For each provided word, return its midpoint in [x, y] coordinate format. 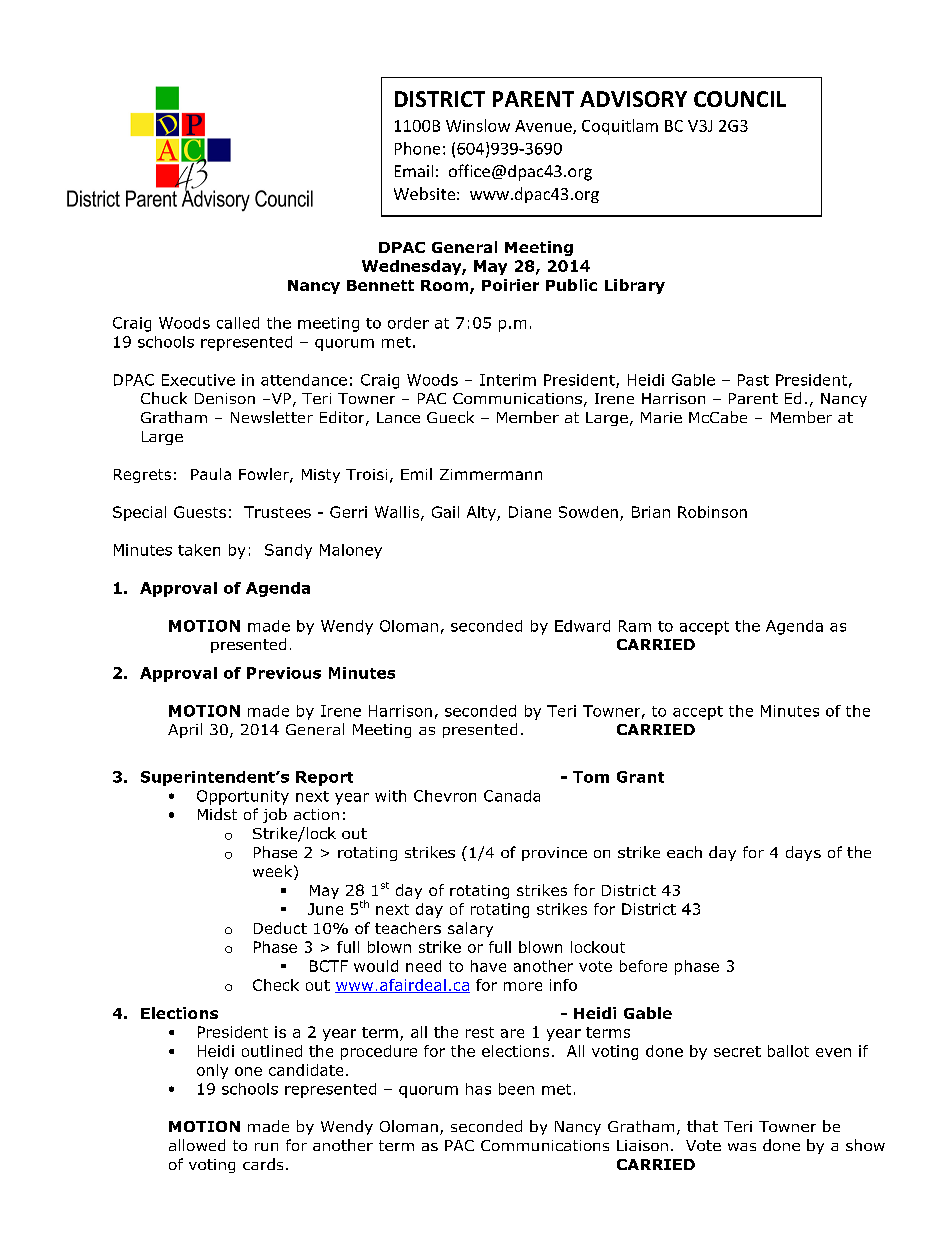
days [803, 853]
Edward [582, 626]
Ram [635, 626]
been [516, 1089]
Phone [417, 148]
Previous [284, 673]
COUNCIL [740, 99]
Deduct [280, 928]
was [742, 1147]
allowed [197, 1145]
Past [753, 380]
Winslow [478, 125]
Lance [398, 417]
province [554, 854]
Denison [225, 398]
